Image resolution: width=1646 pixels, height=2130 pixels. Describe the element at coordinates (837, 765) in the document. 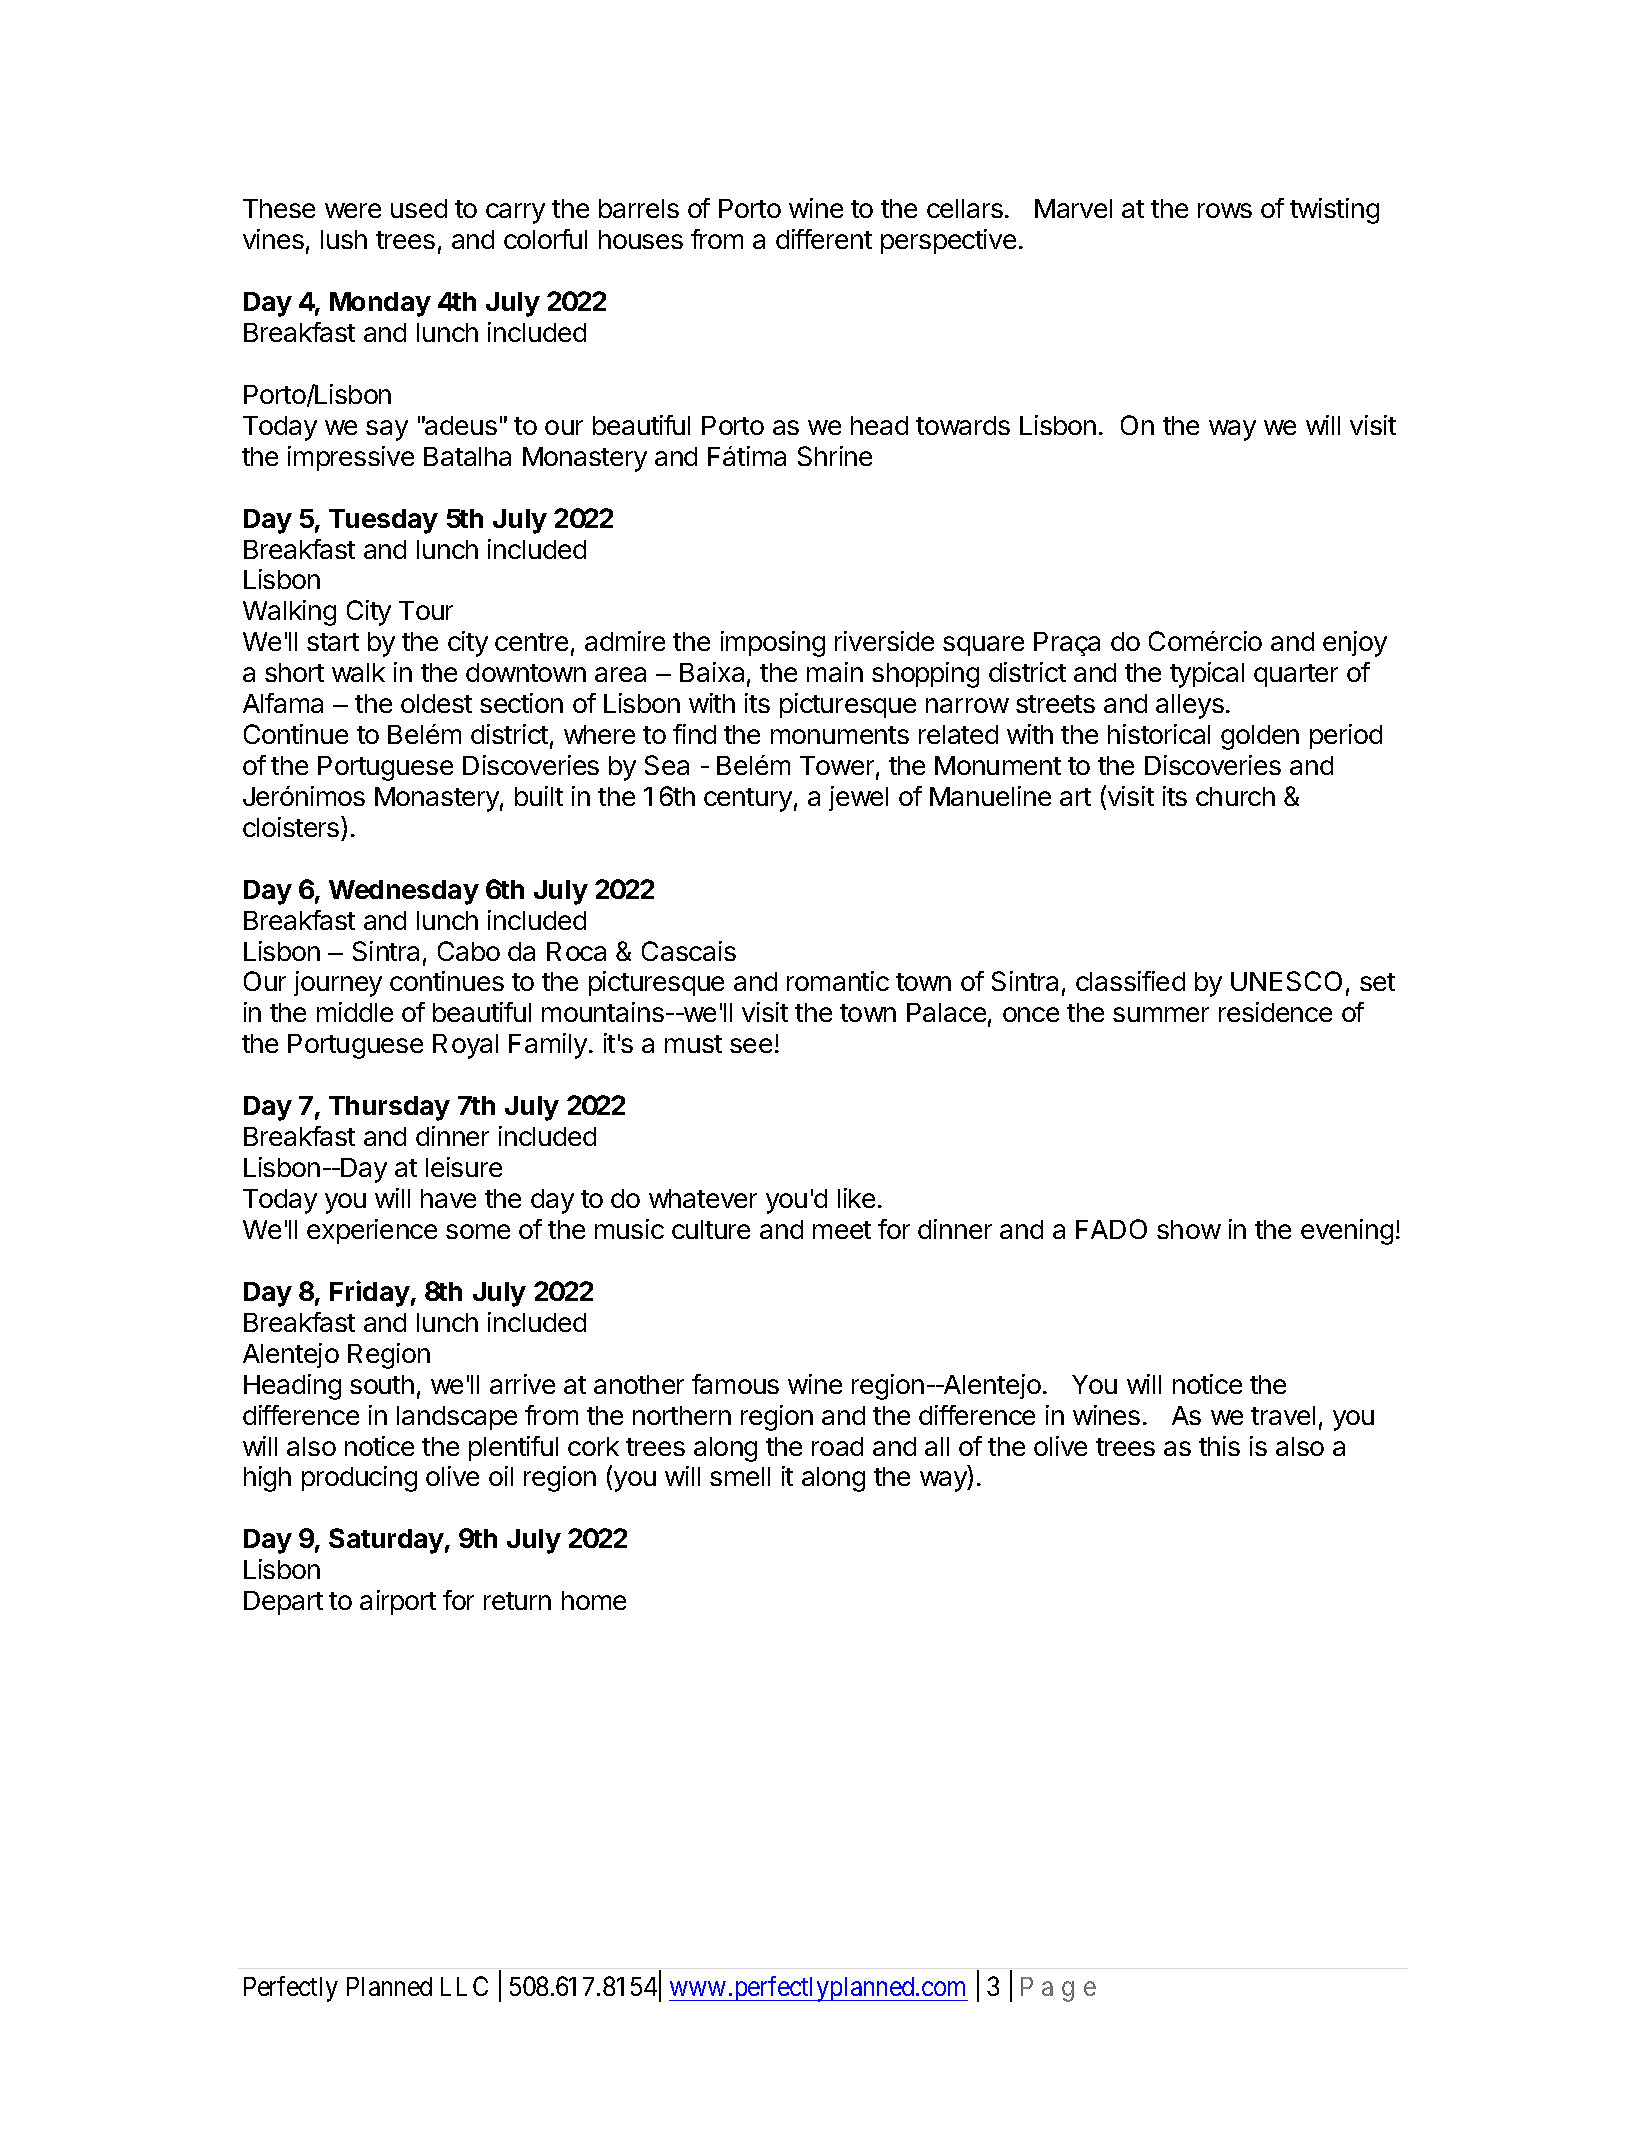

I see `Tower` at that location.
